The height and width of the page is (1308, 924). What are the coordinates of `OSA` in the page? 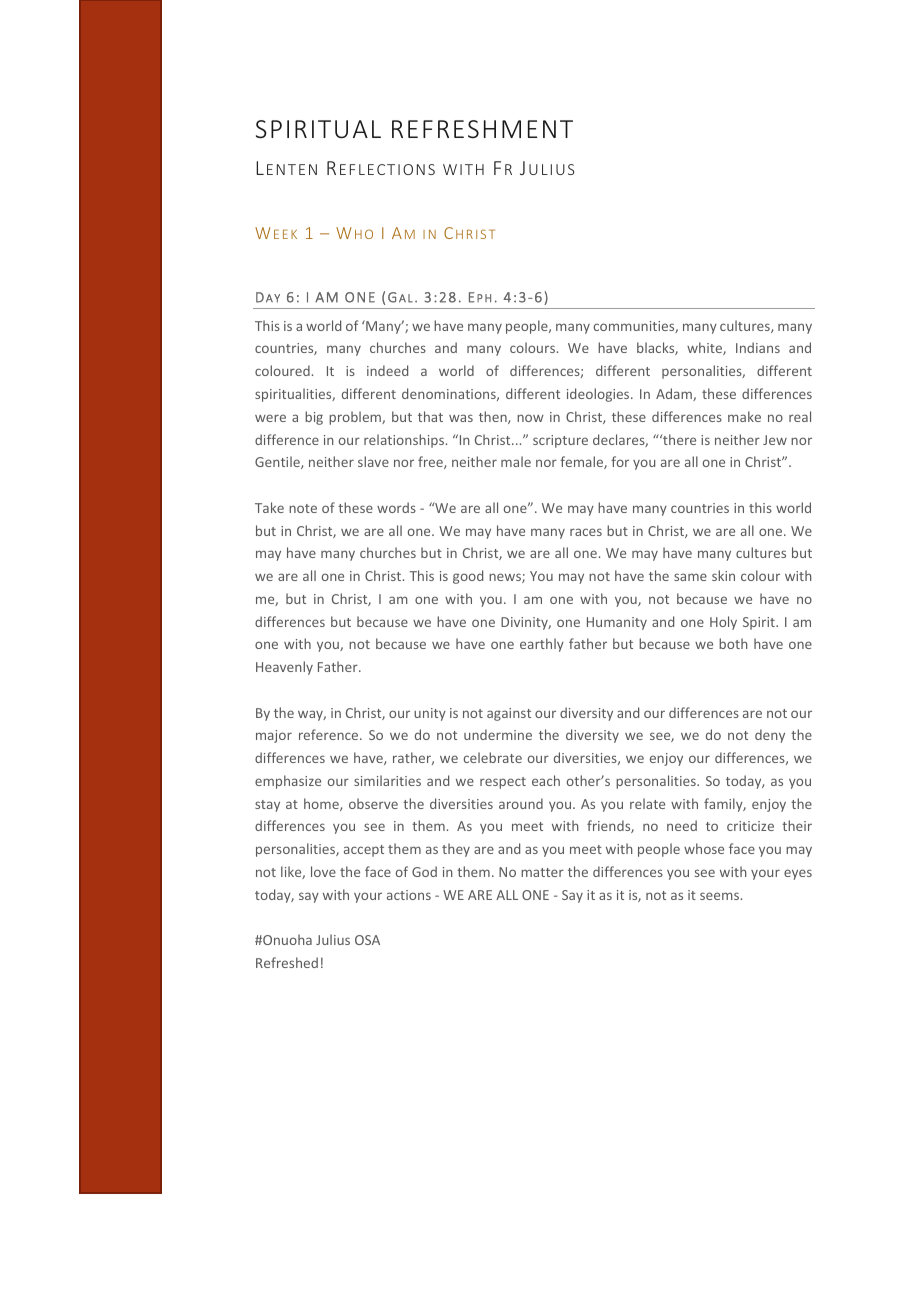 It's located at (367, 940).
